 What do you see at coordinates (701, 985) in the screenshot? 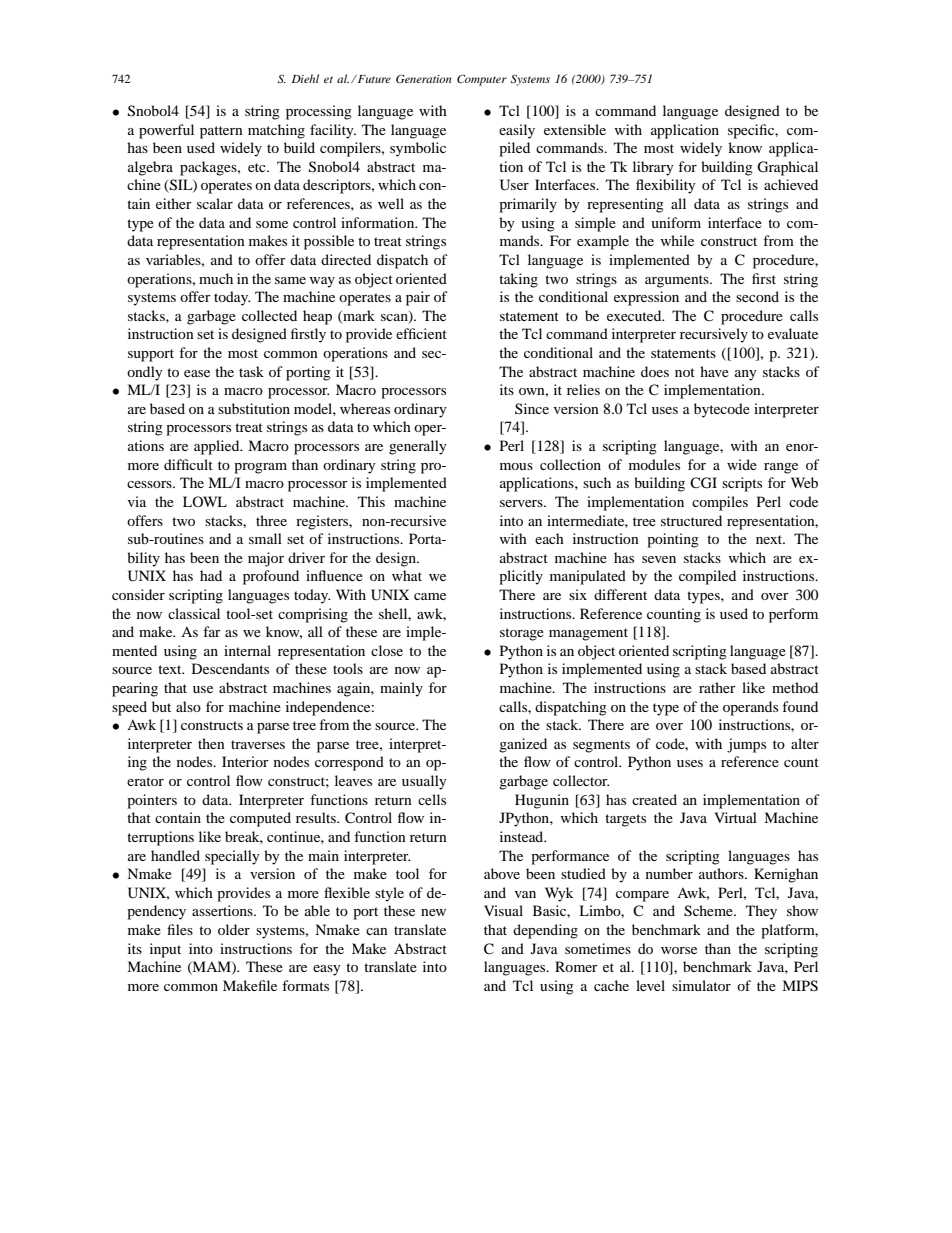
I see `simulator` at bounding box center [701, 985].
